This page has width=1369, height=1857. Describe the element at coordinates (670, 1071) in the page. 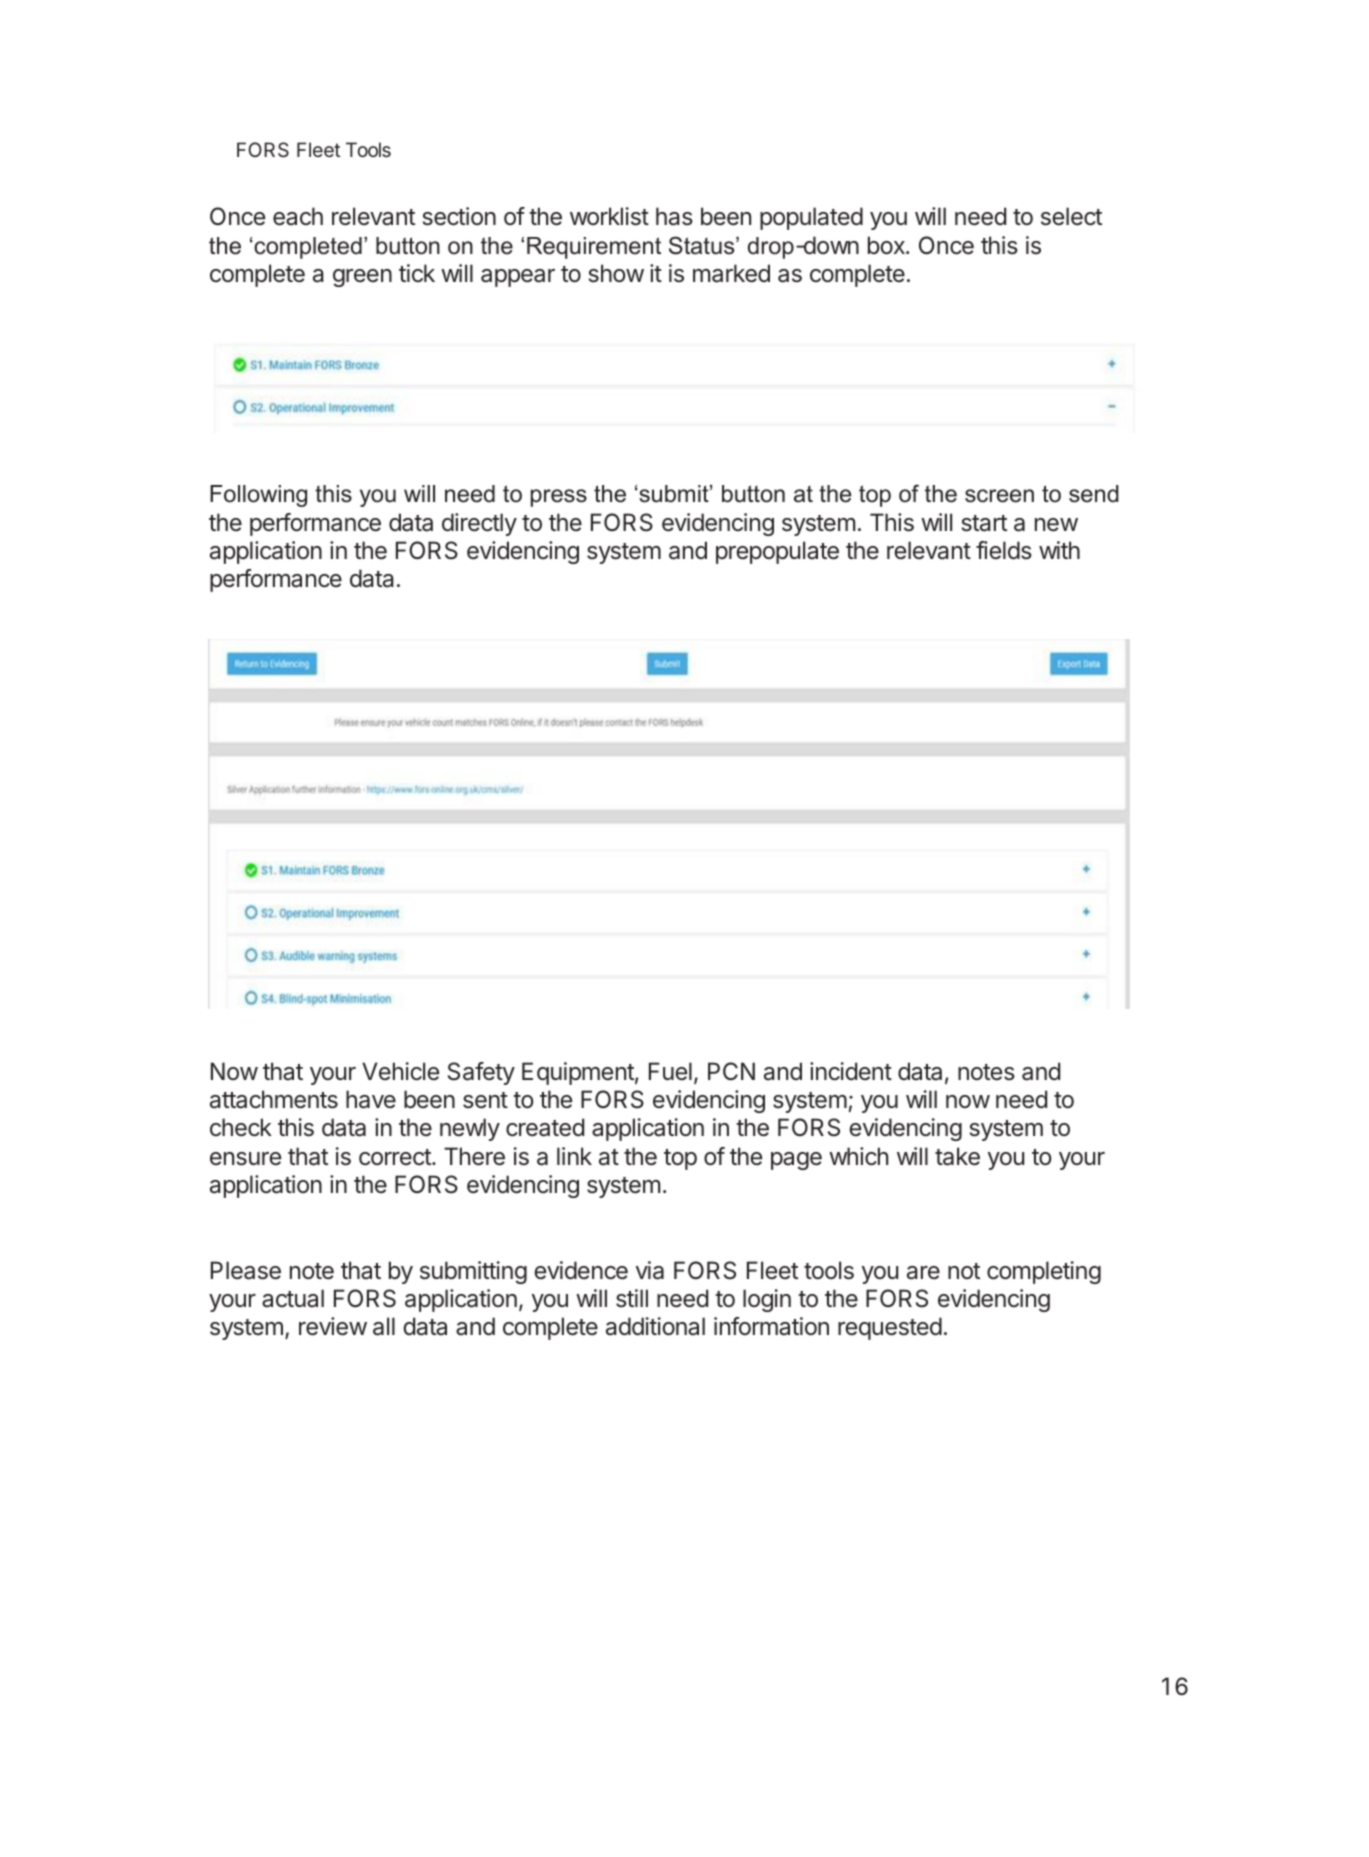

I see `Fuel` at that location.
